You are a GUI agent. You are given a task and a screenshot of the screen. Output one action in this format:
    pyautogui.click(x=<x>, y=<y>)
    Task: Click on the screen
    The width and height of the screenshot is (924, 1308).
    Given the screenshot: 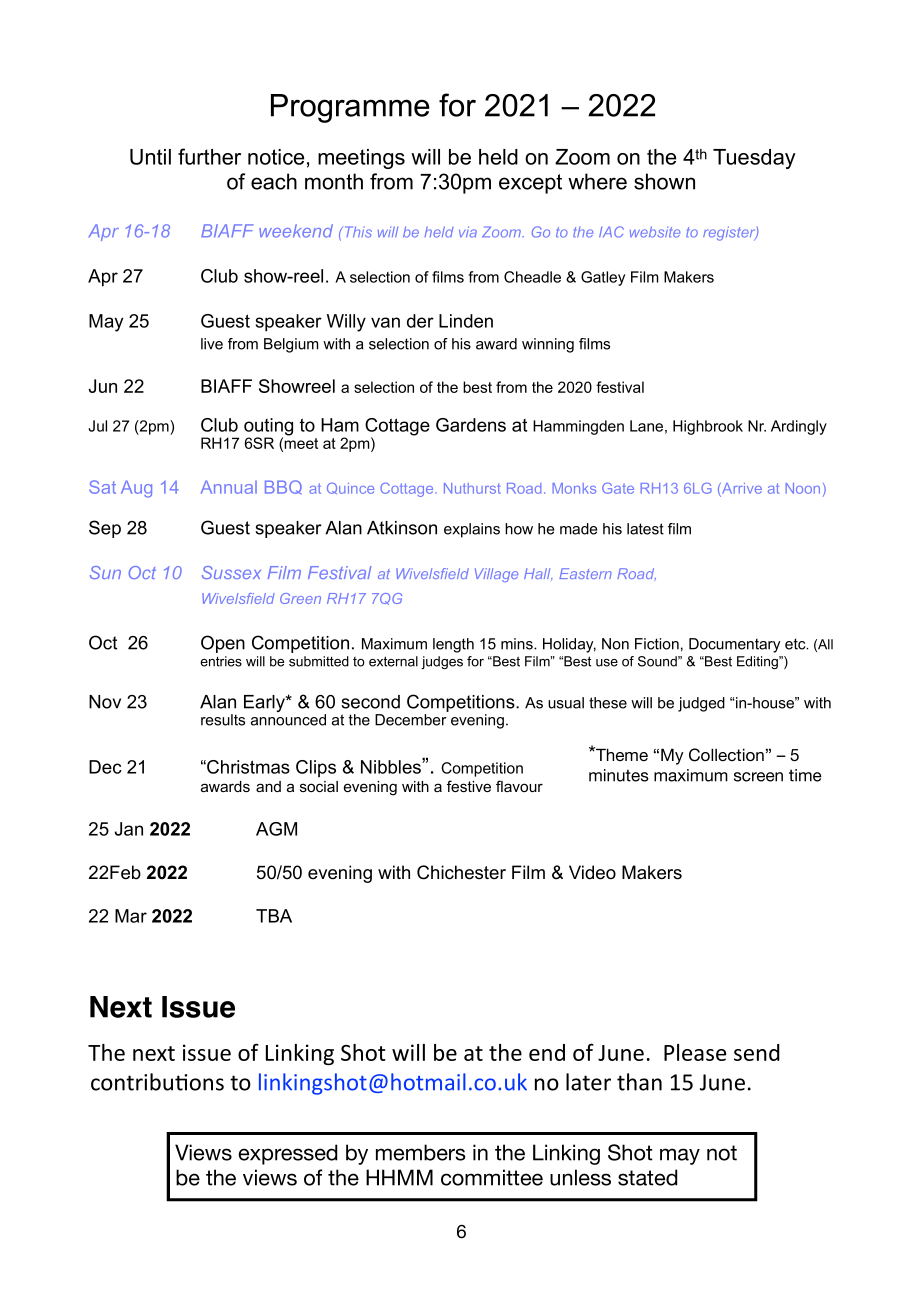 What is the action you would take?
    pyautogui.click(x=758, y=777)
